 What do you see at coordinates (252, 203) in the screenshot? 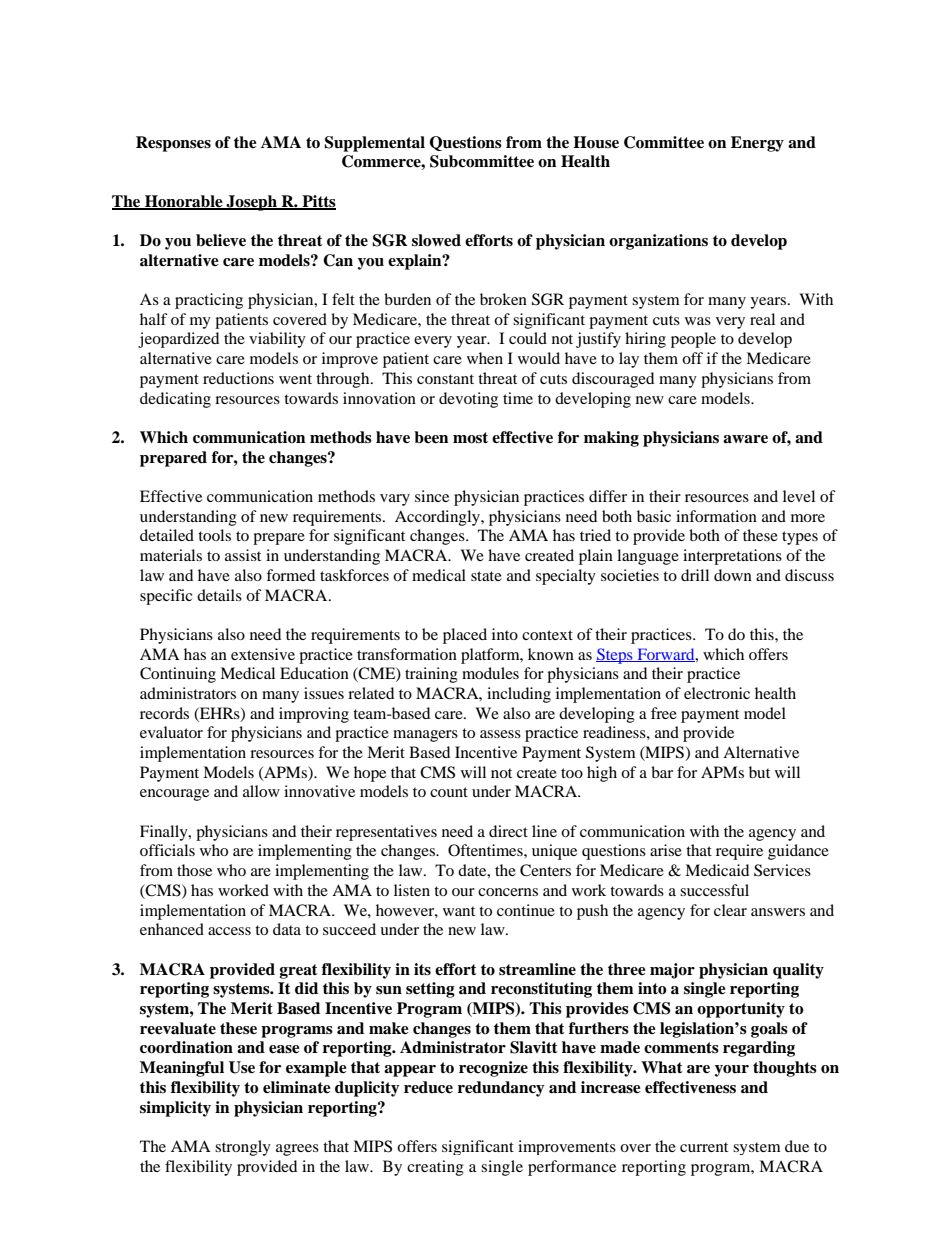
I see `Joseph` at bounding box center [252, 203].
